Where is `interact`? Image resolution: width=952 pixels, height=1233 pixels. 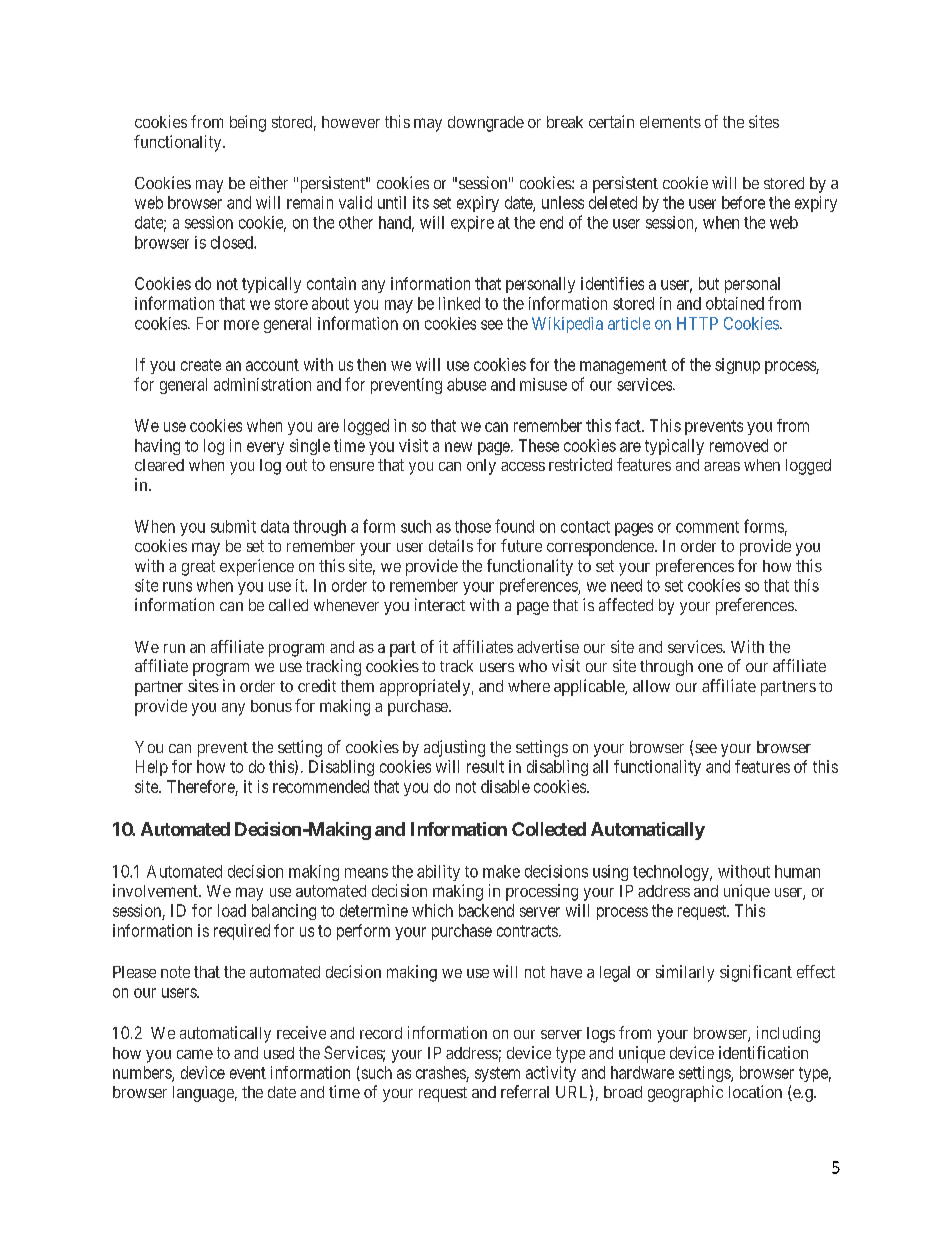
interact is located at coordinates (440, 604).
